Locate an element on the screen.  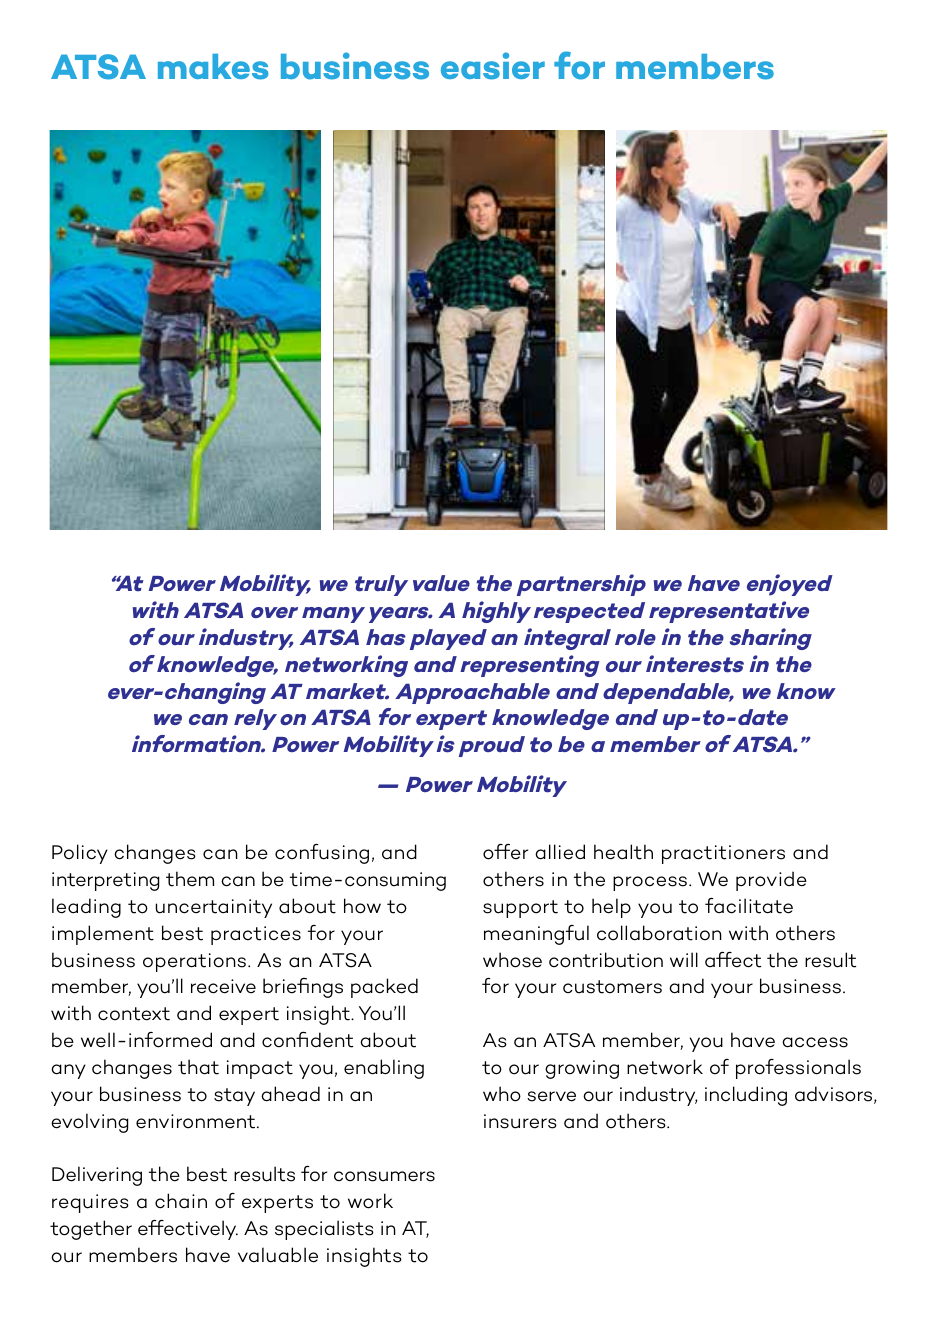
allied is located at coordinates (560, 852).
